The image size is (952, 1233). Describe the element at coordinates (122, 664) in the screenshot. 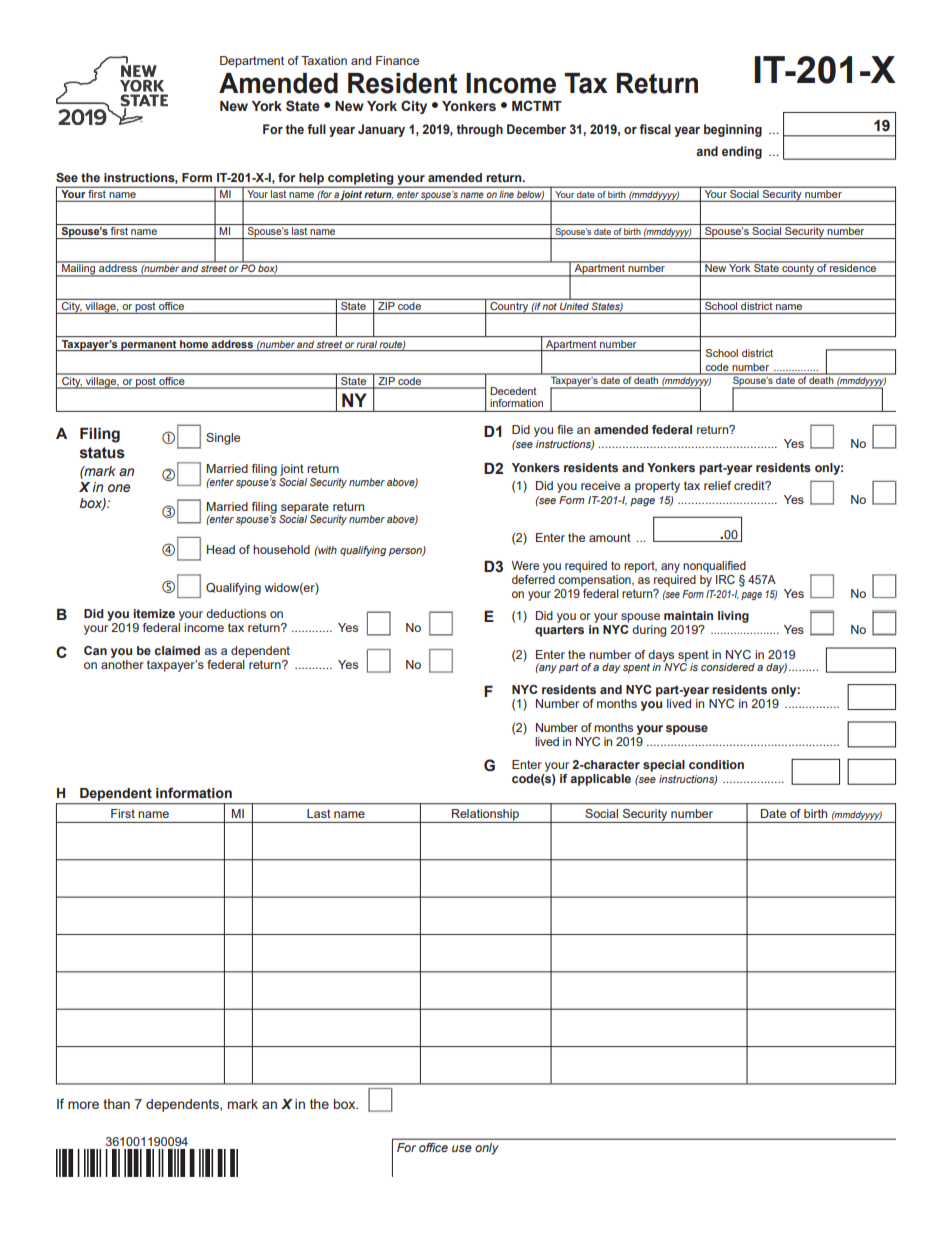

I see `another` at that location.
